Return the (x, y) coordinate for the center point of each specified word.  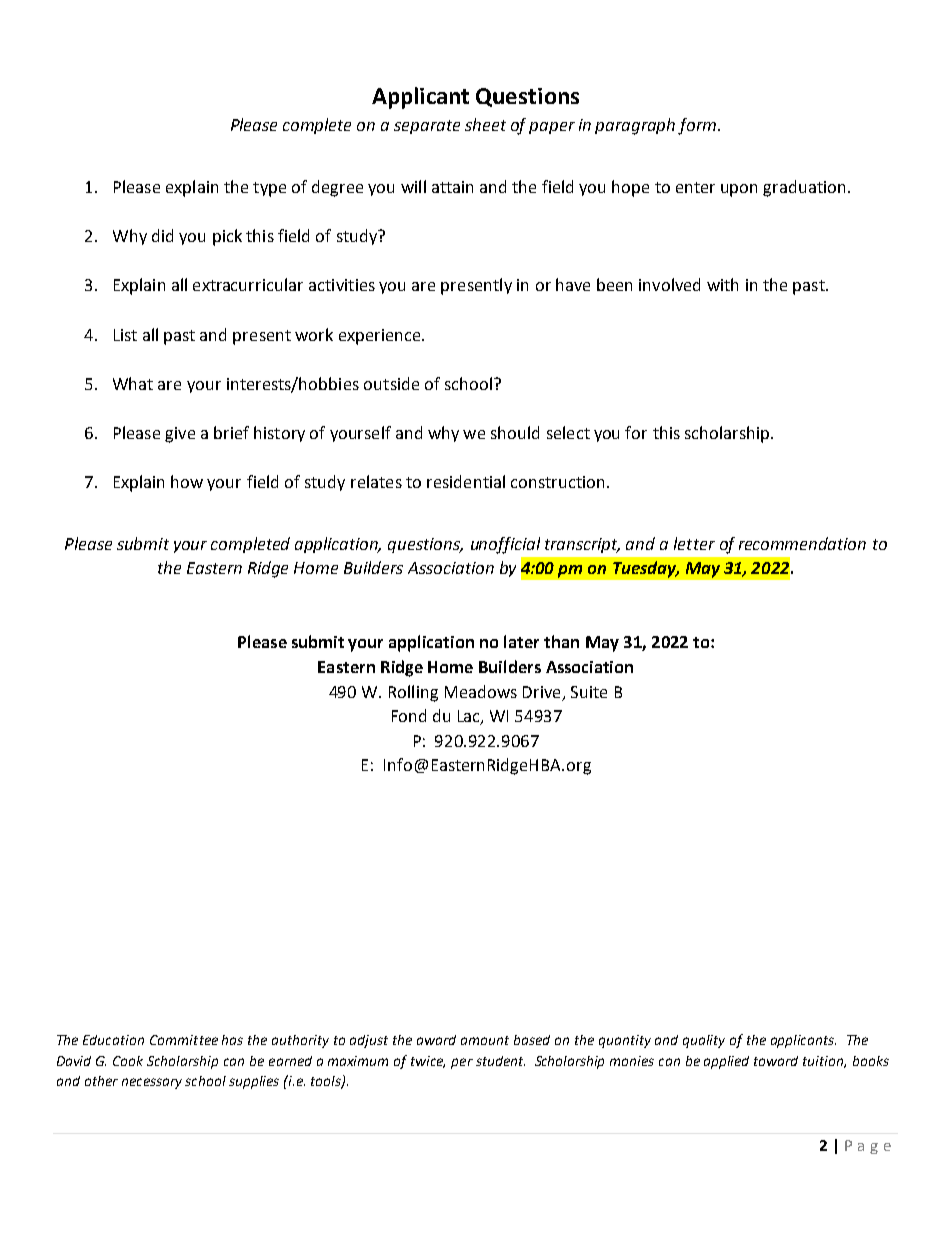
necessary (152, 1083)
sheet (485, 124)
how (187, 481)
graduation (804, 188)
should (515, 432)
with (722, 284)
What (133, 383)
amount (485, 1040)
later (521, 641)
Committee (184, 1040)
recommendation (802, 543)
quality (704, 1041)
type (269, 189)
